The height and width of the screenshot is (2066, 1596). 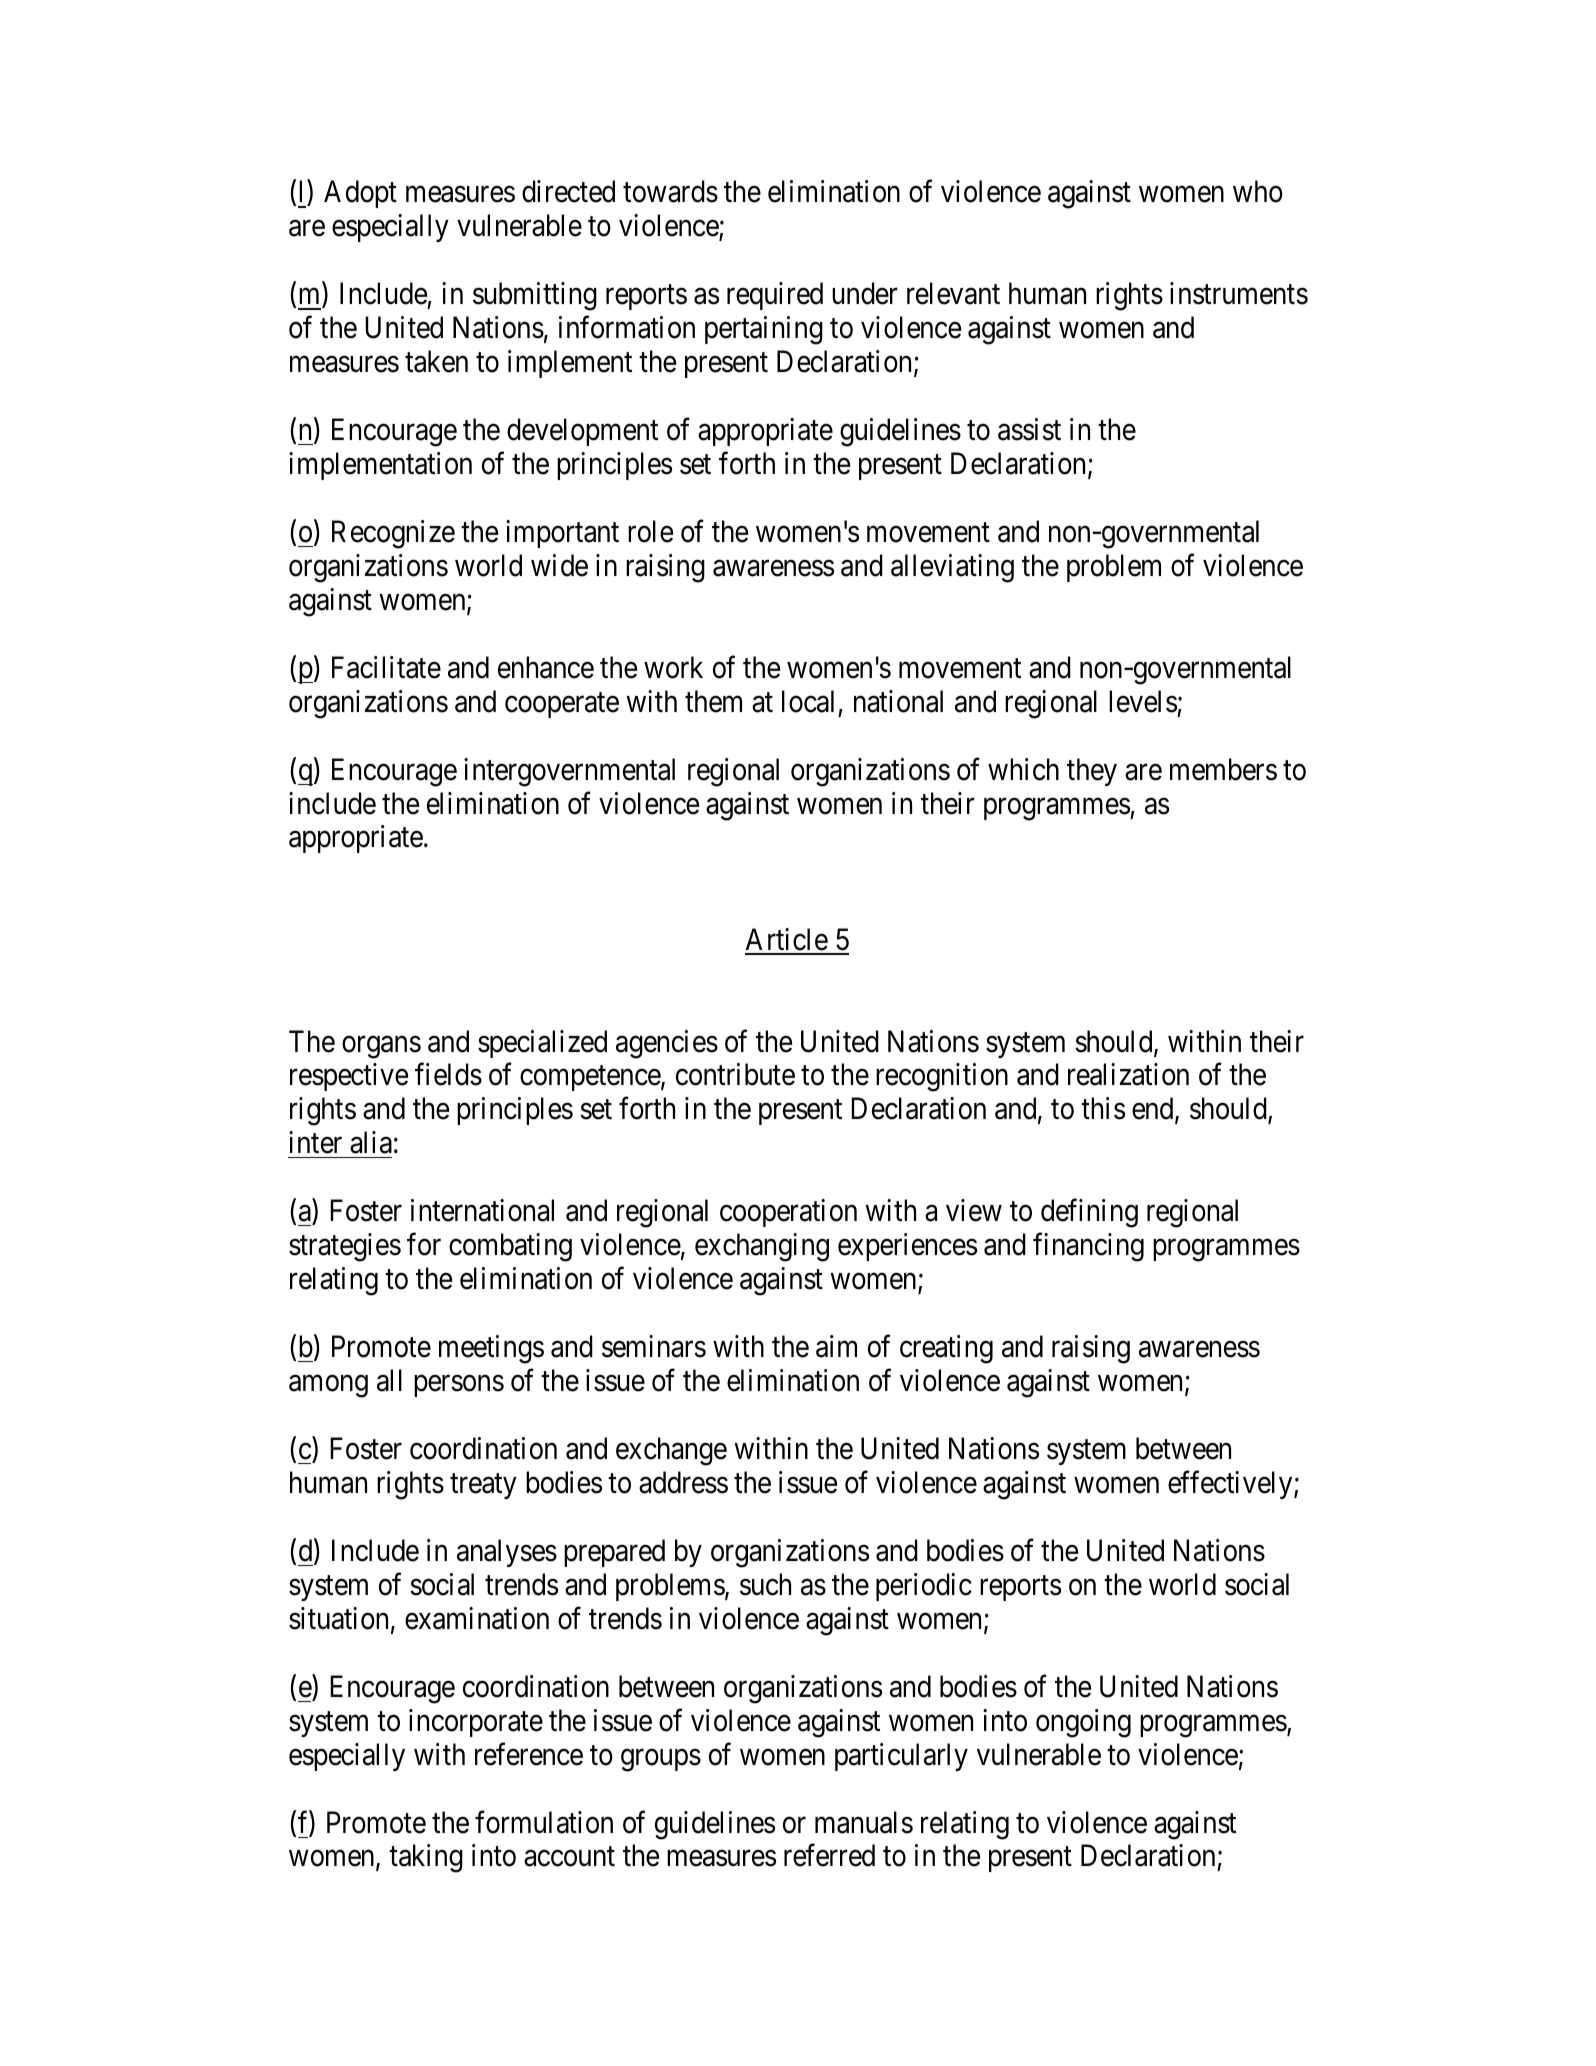 What do you see at coordinates (775, 296) in the screenshot?
I see `required` at bounding box center [775, 296].
